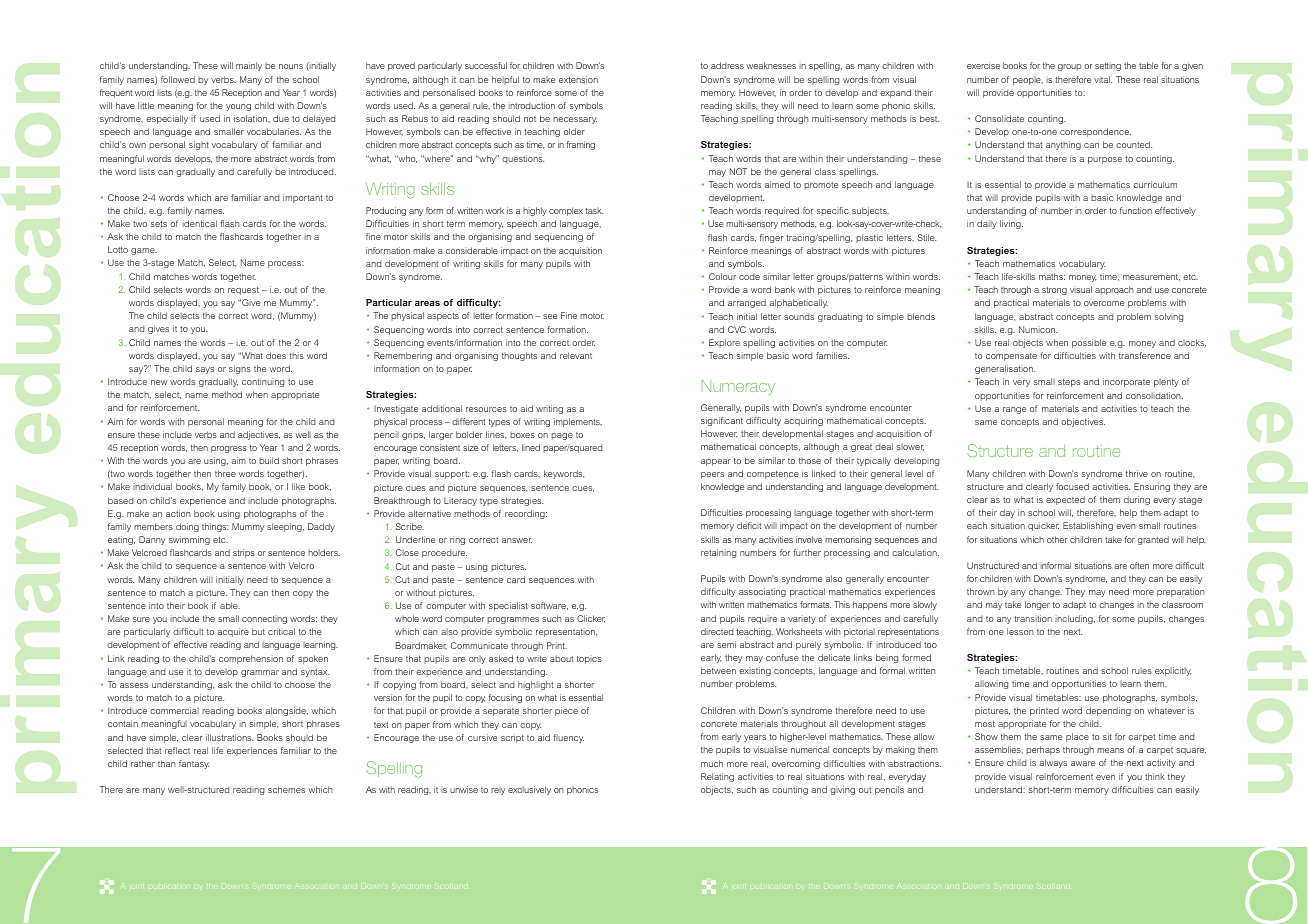 This image has height=924, width=1308. Describe the element at coordinates (1075, 619) in the image. I see `including` at that location.
